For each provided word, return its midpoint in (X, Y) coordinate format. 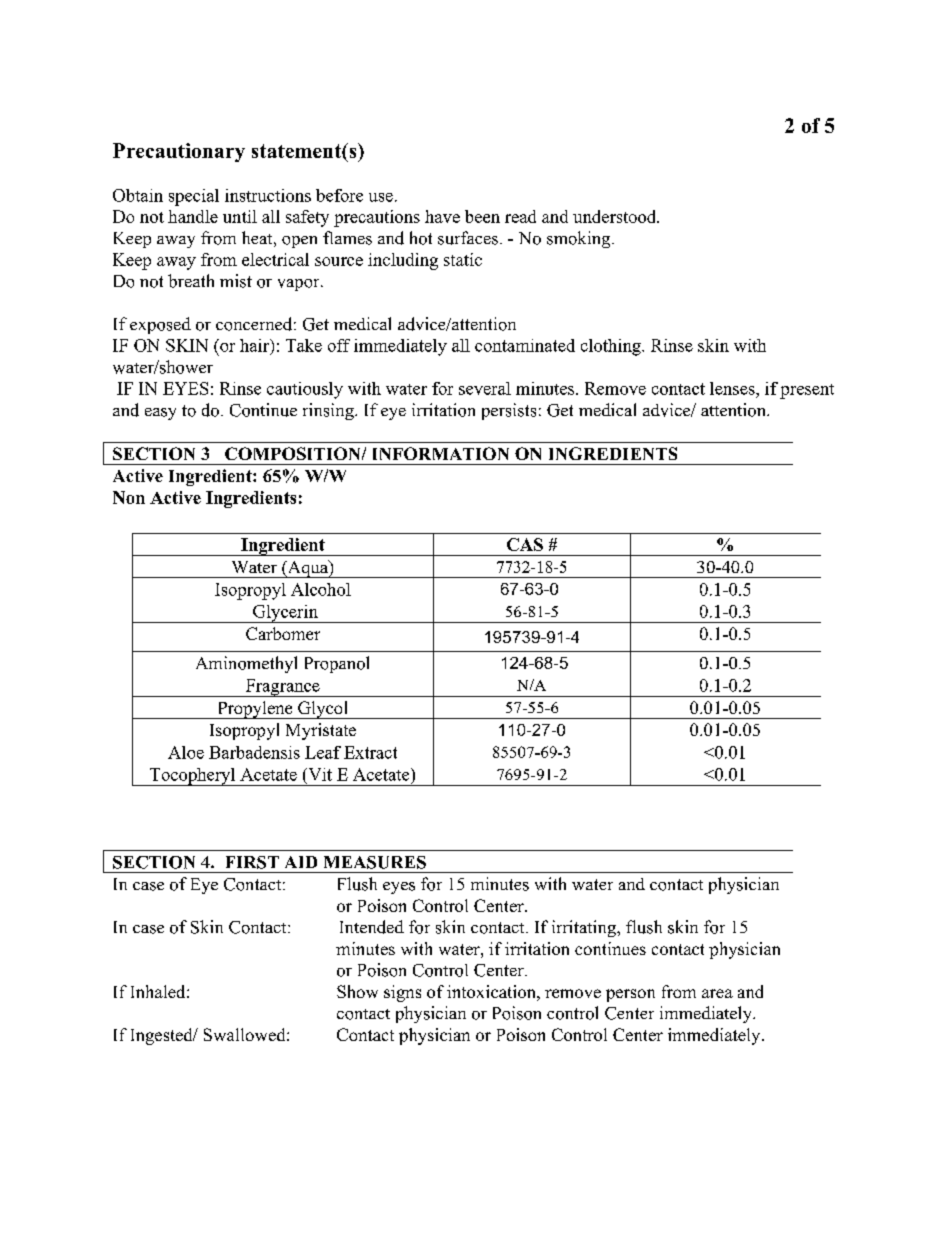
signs (402, 993)
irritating (585, 928)
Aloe (186, 752)
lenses (733, 388)
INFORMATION (441, 453)
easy (160, 414)
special (194, 197)
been (482, 216)
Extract (370, 752)
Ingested (163, 1036)
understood (616, 216)
